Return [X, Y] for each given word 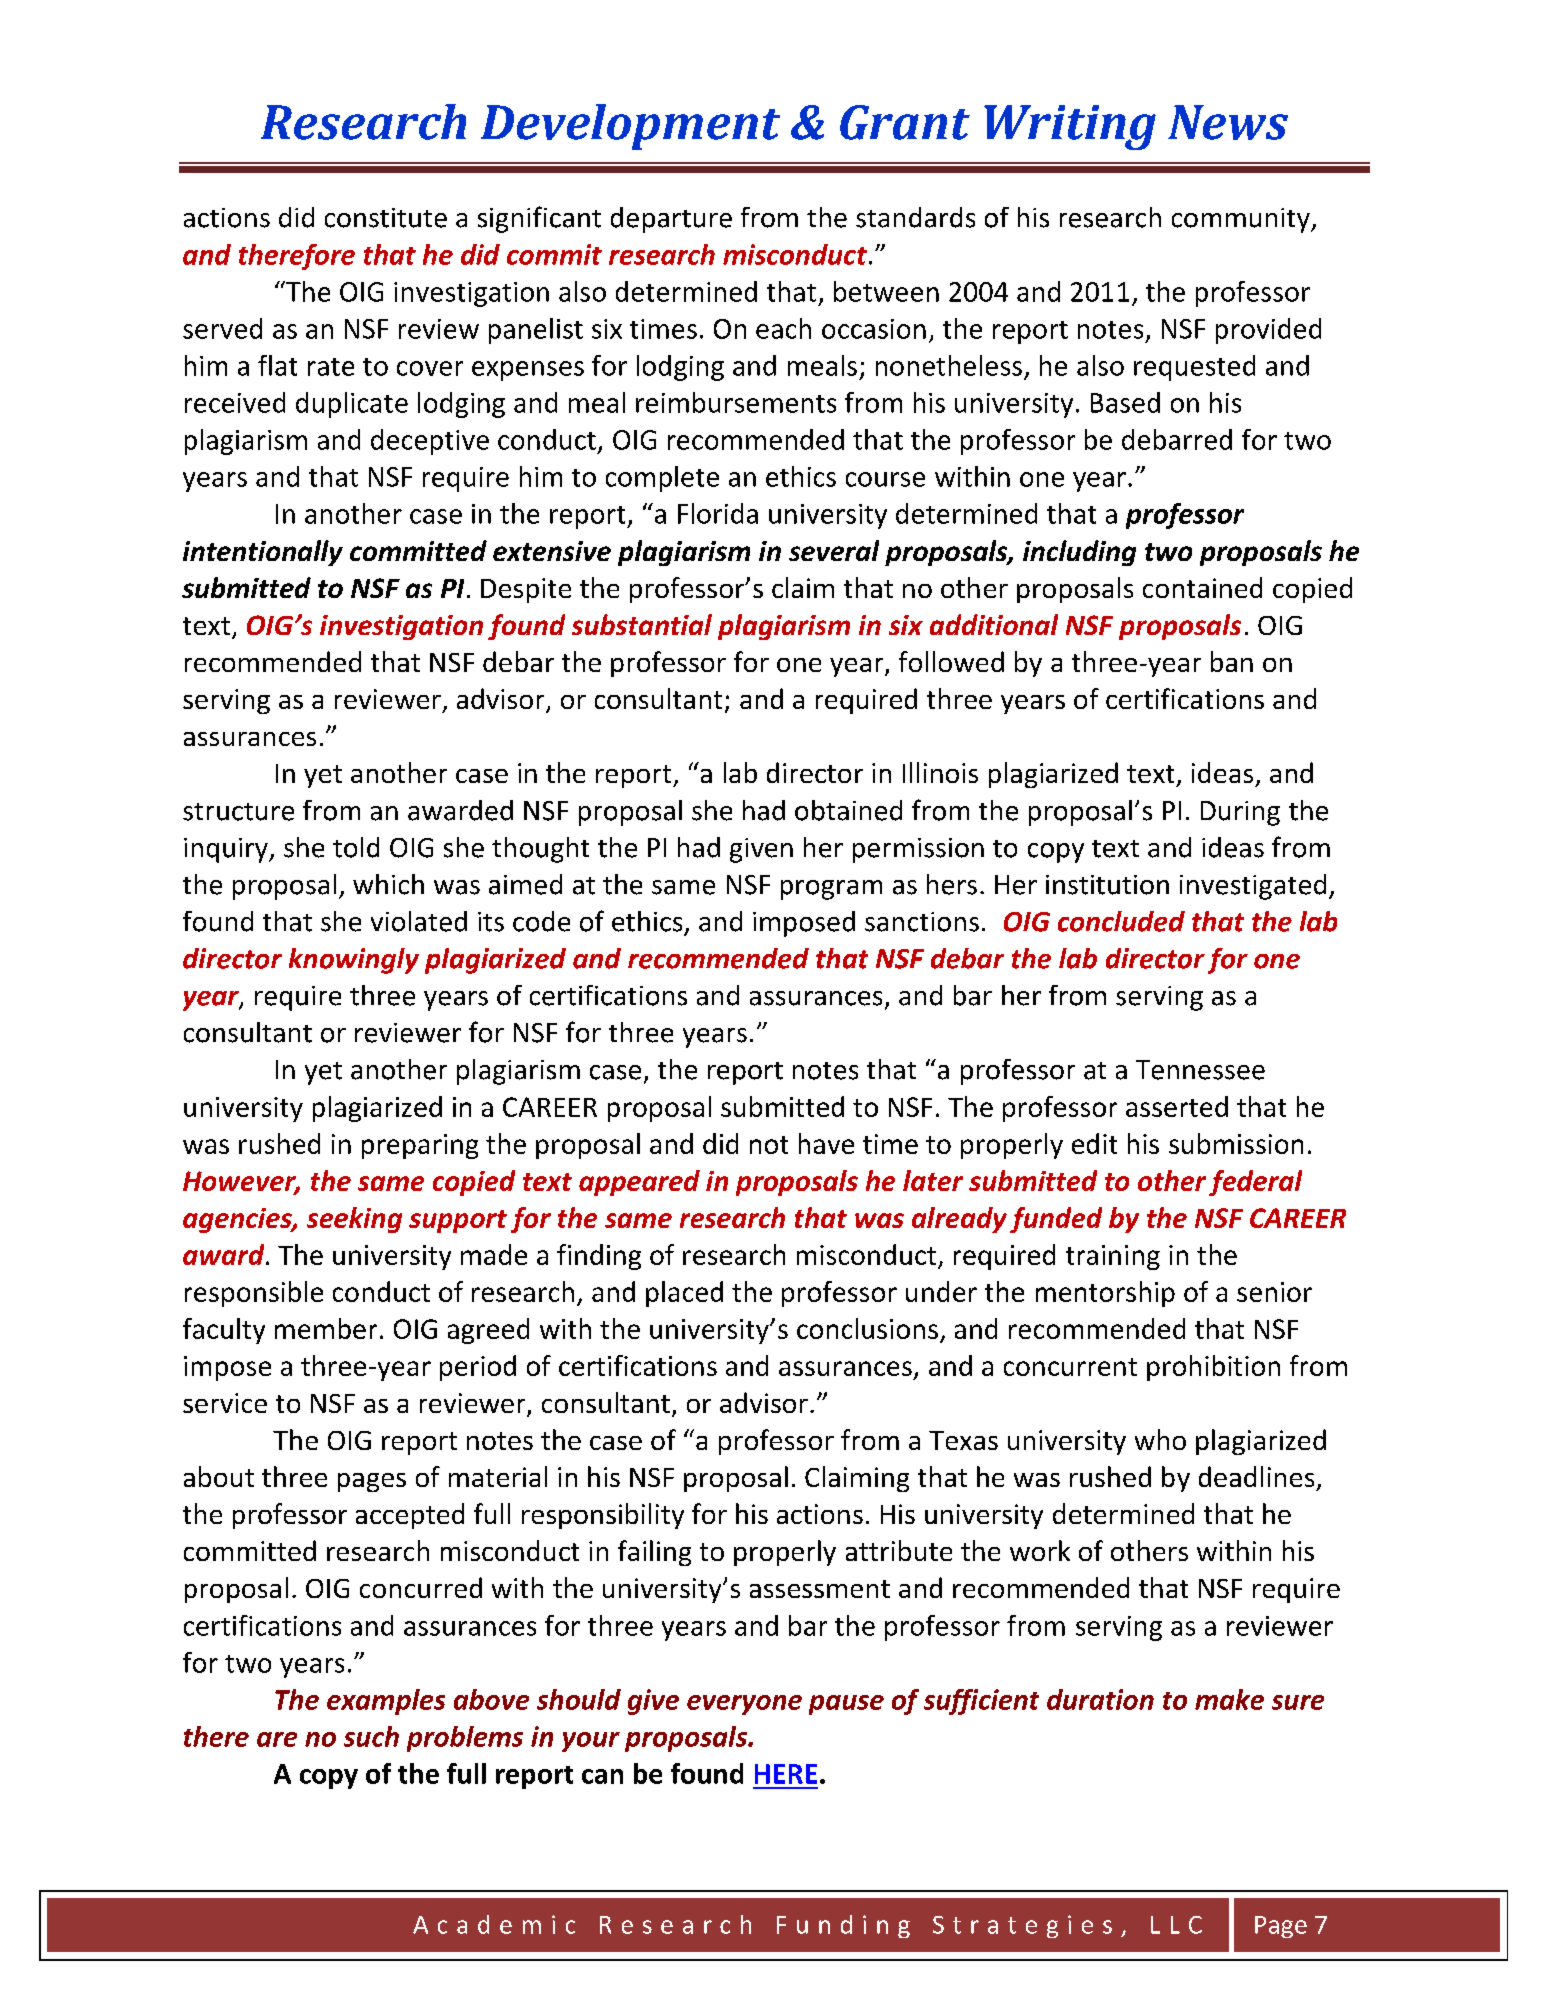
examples [386, 1702]
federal [1255, 1183]
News [1228, 122]
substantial [642, 624]
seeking [354, 1220]
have [826, 1143]
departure [671, 220]
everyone [744, 1705]
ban [1232, 661]
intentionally [263, 553]
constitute [386, 218]
